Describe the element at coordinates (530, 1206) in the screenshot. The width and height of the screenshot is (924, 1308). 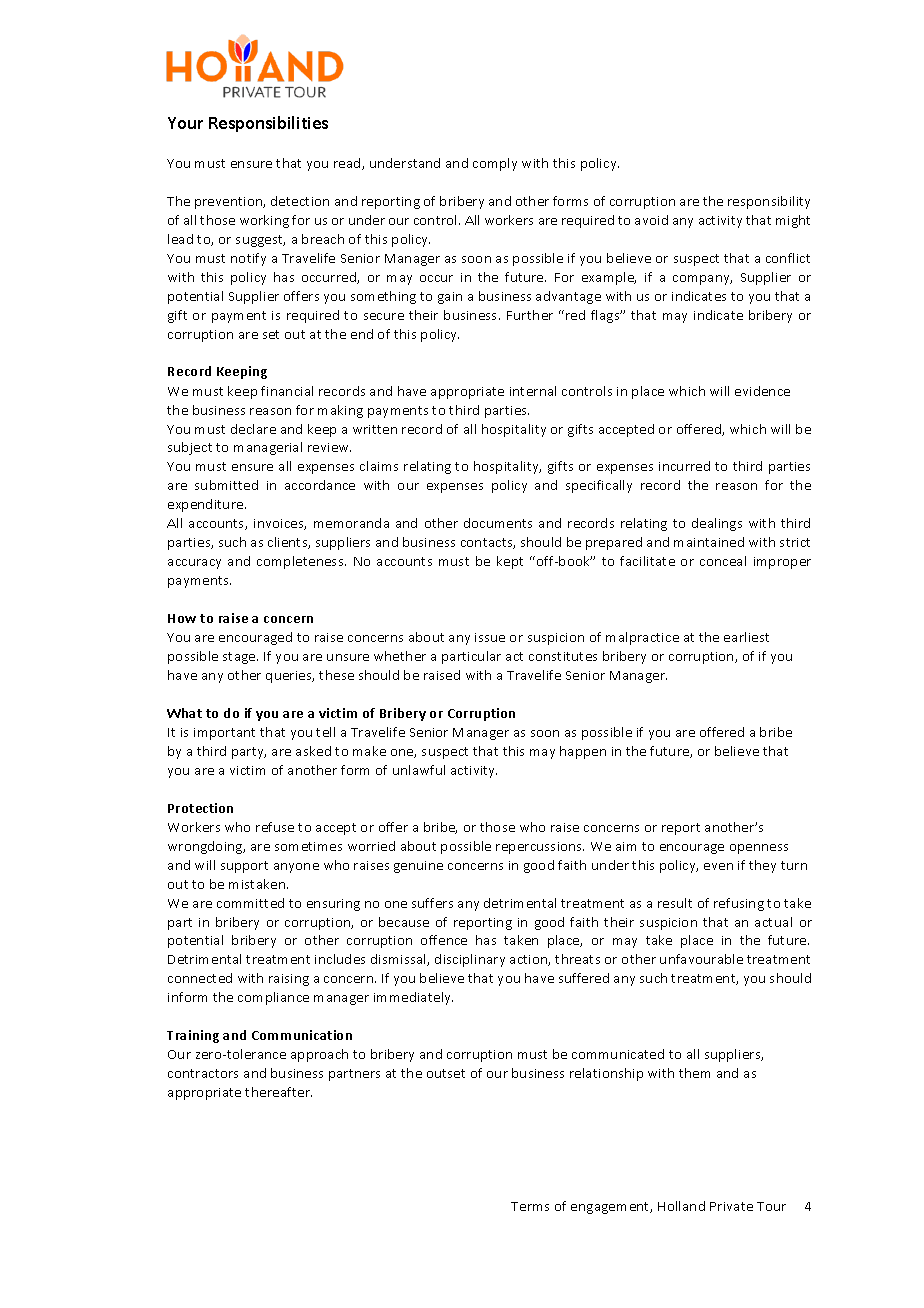
I see `Terms` at that location.
